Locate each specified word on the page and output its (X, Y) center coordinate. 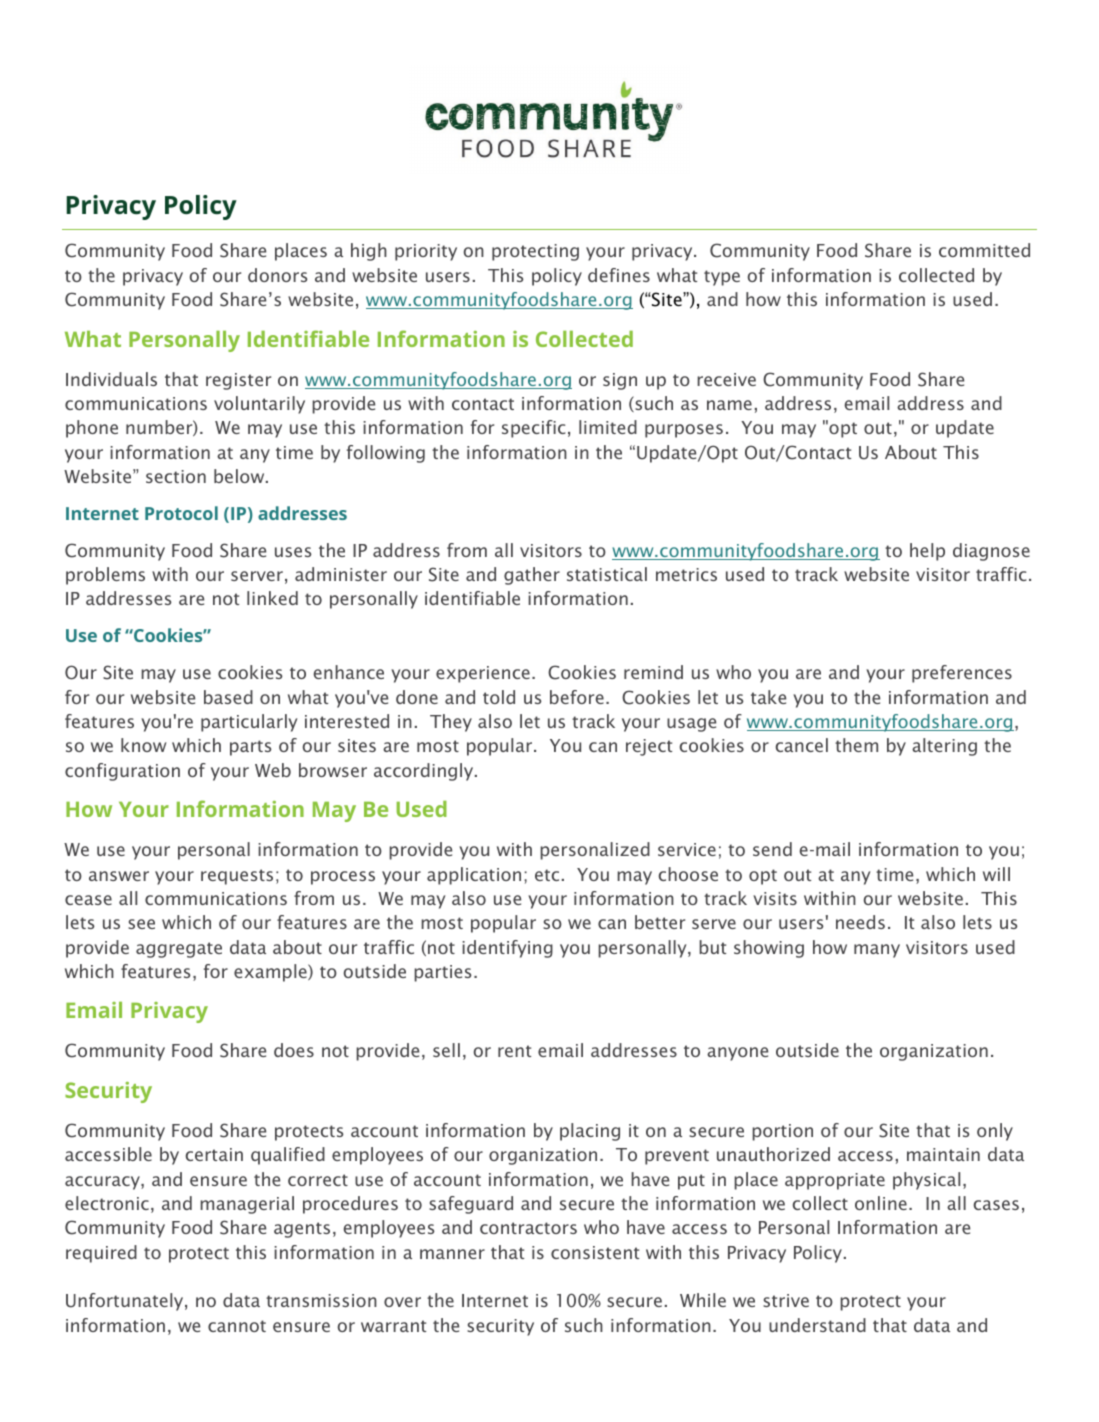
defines (619, 275)
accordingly (425, 772)
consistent (595, 1252)
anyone (737, 1054)
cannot (237, 1326)
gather (532, 576)
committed (984, 250)
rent (514, 1051)
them (856, 745)
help (927, 552)
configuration (122, 772)
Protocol (181, 513)
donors (278, 275)
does (294, 1050)
